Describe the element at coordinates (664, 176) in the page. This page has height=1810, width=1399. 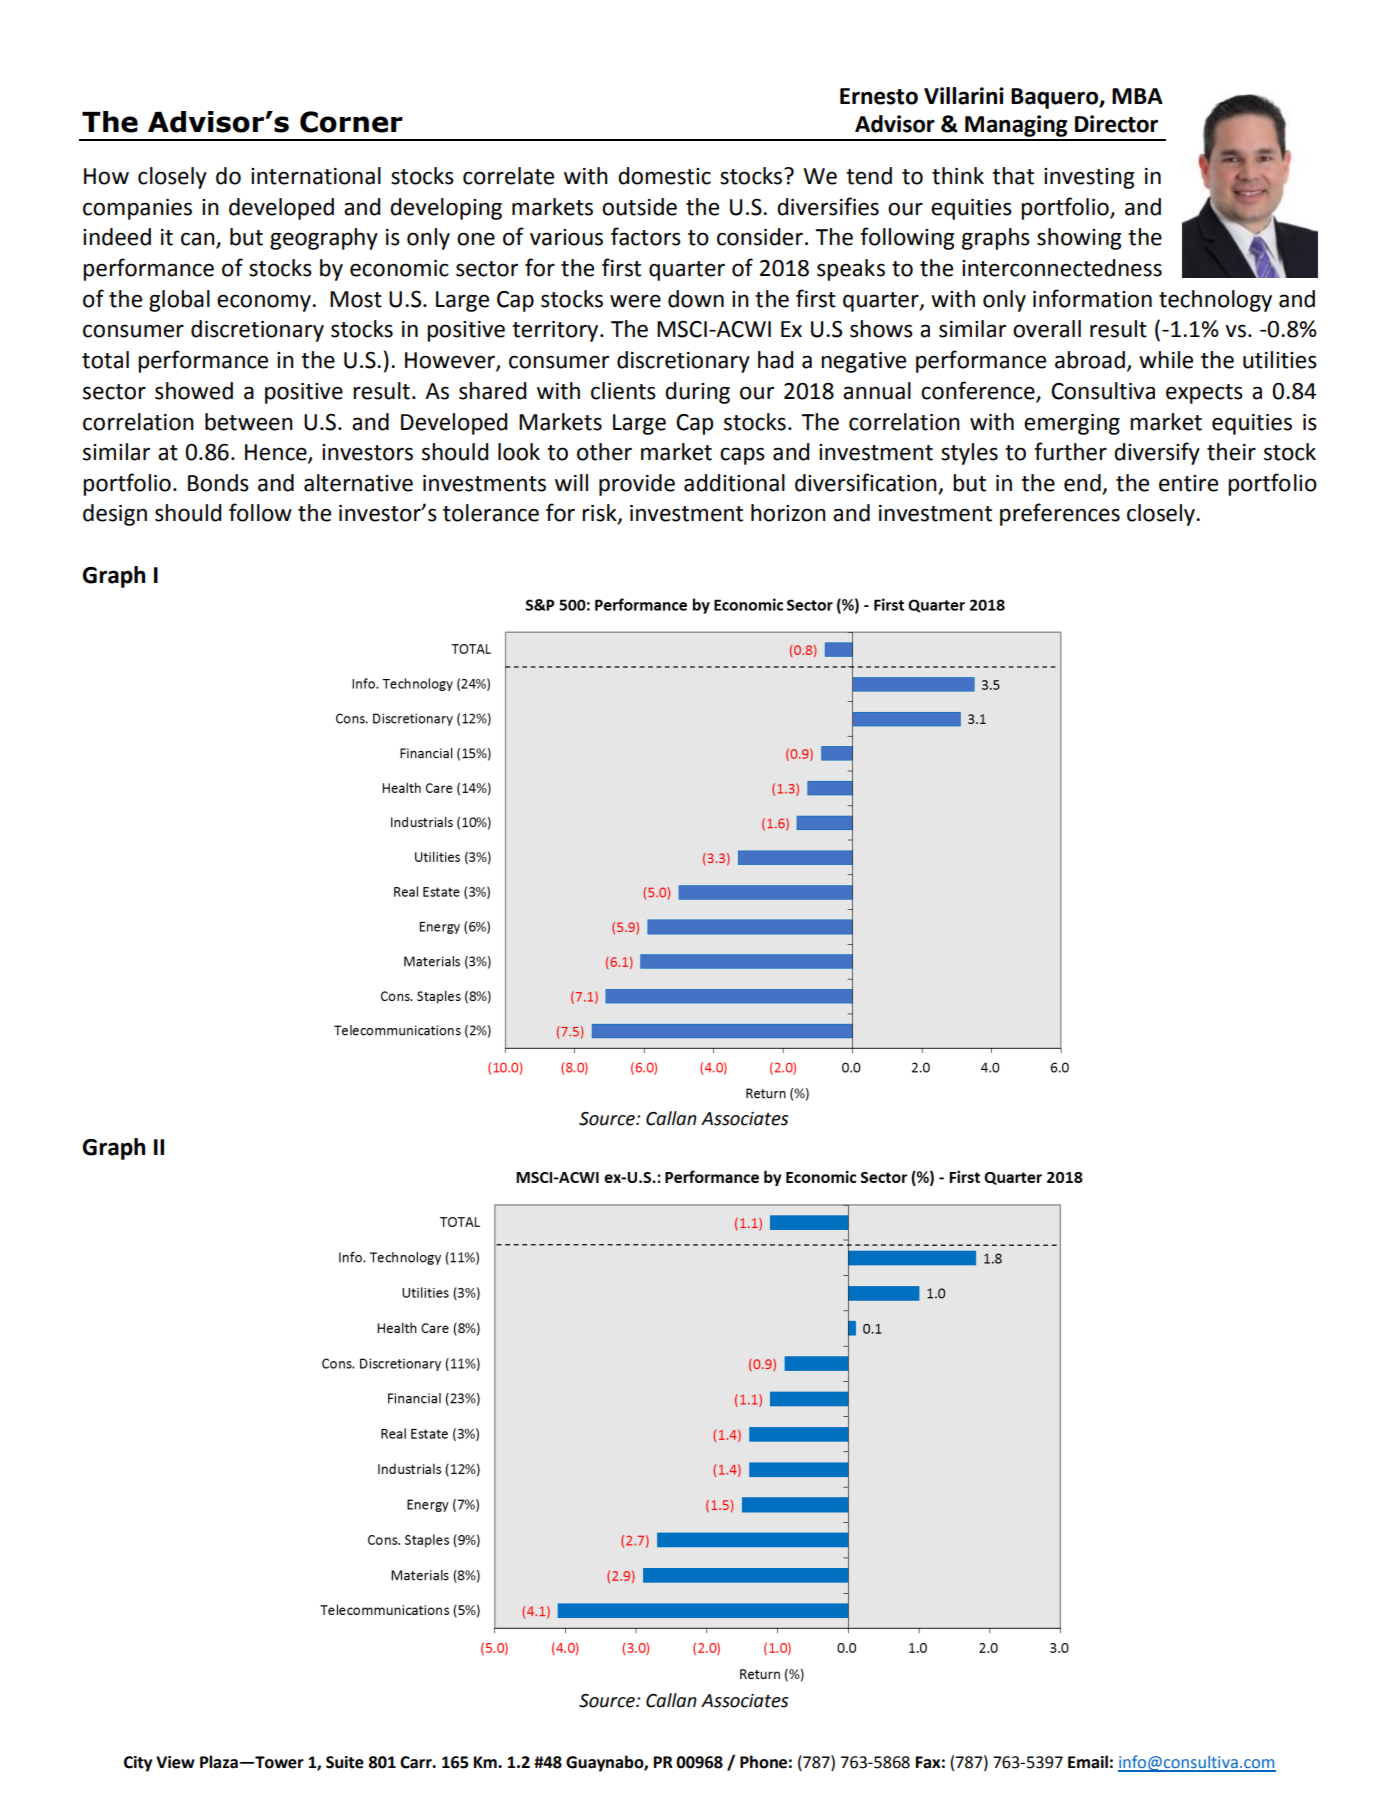
I see `domestic` at that location.
